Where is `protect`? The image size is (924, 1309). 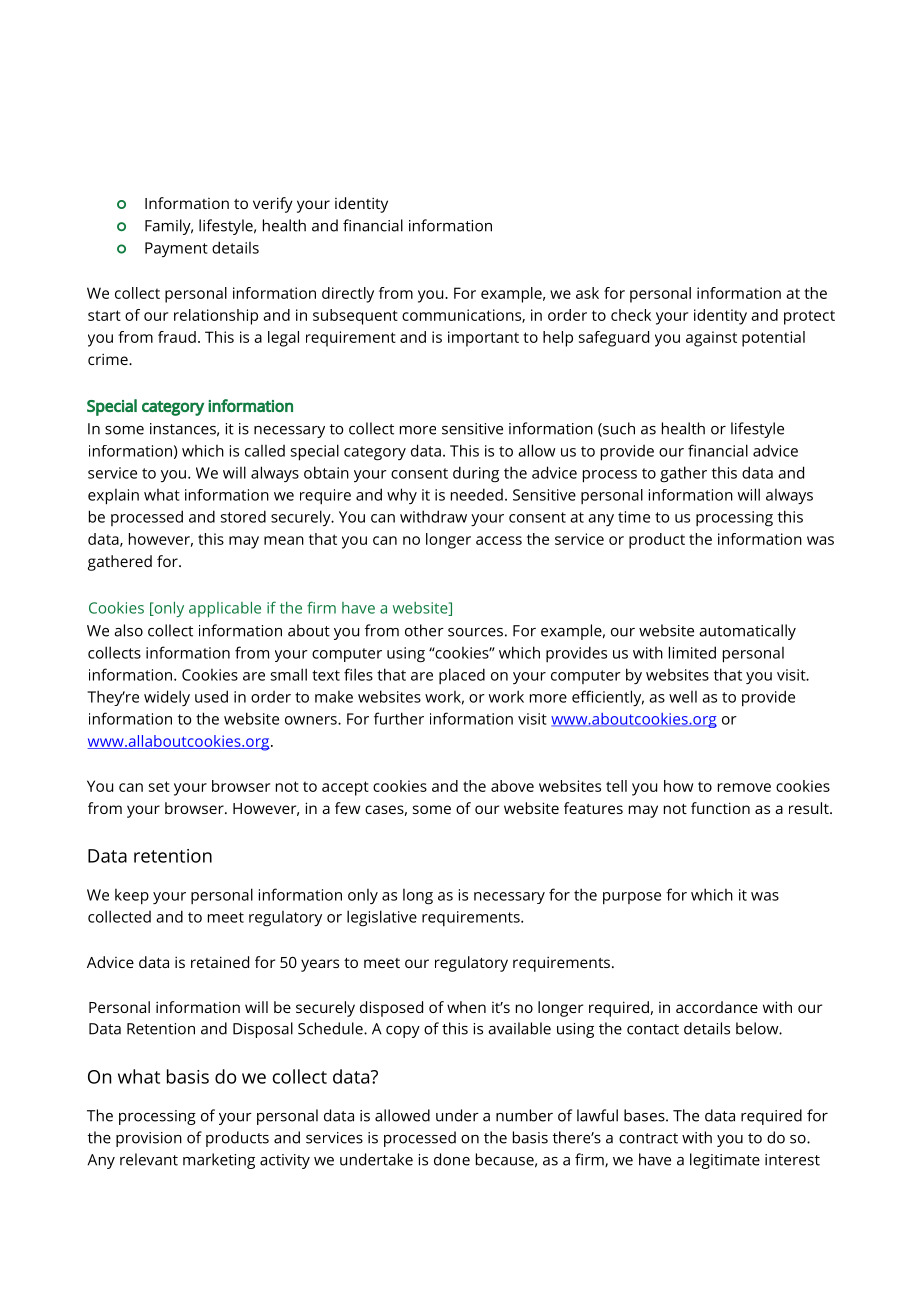 protect is located at coordinates (809, 317).
